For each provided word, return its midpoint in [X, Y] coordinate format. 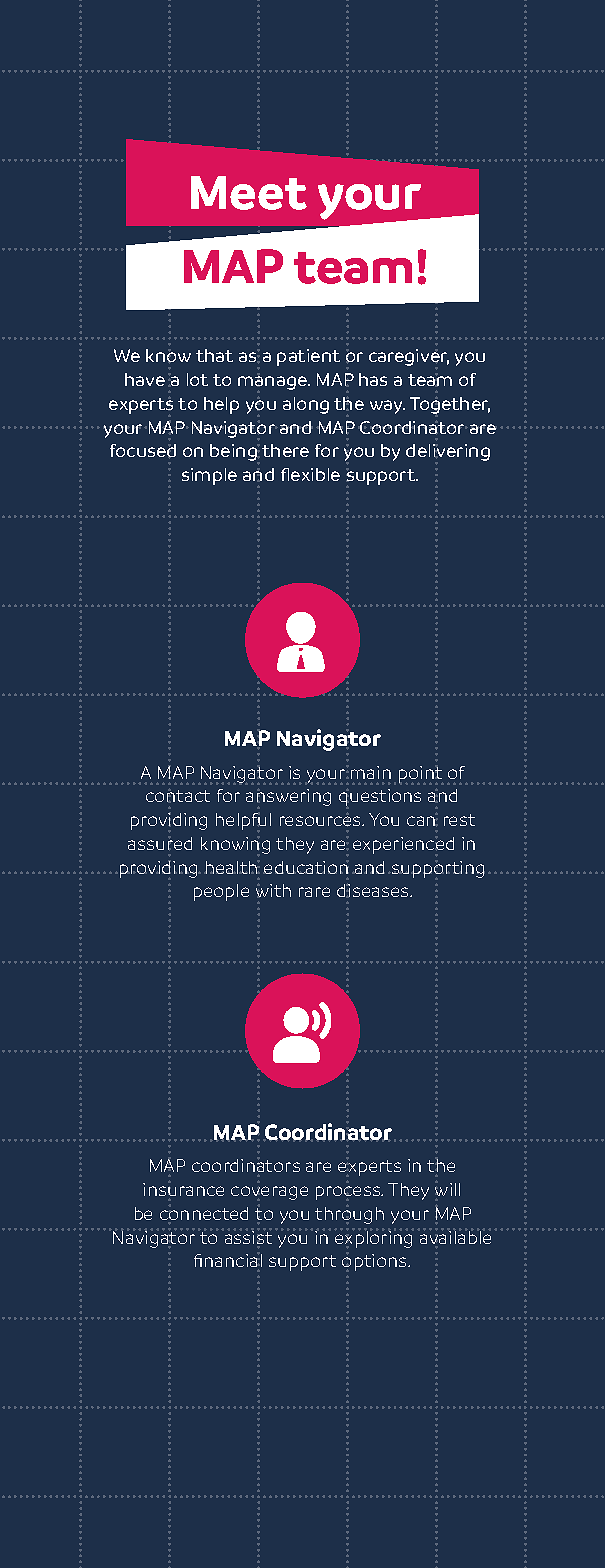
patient [308, 357]
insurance [183, 1190]
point [421, 775]
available [456, 1238]
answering [288, 798]
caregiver [409, 359]
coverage [269, 1193]
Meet [249, 193]
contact [178, 796]
